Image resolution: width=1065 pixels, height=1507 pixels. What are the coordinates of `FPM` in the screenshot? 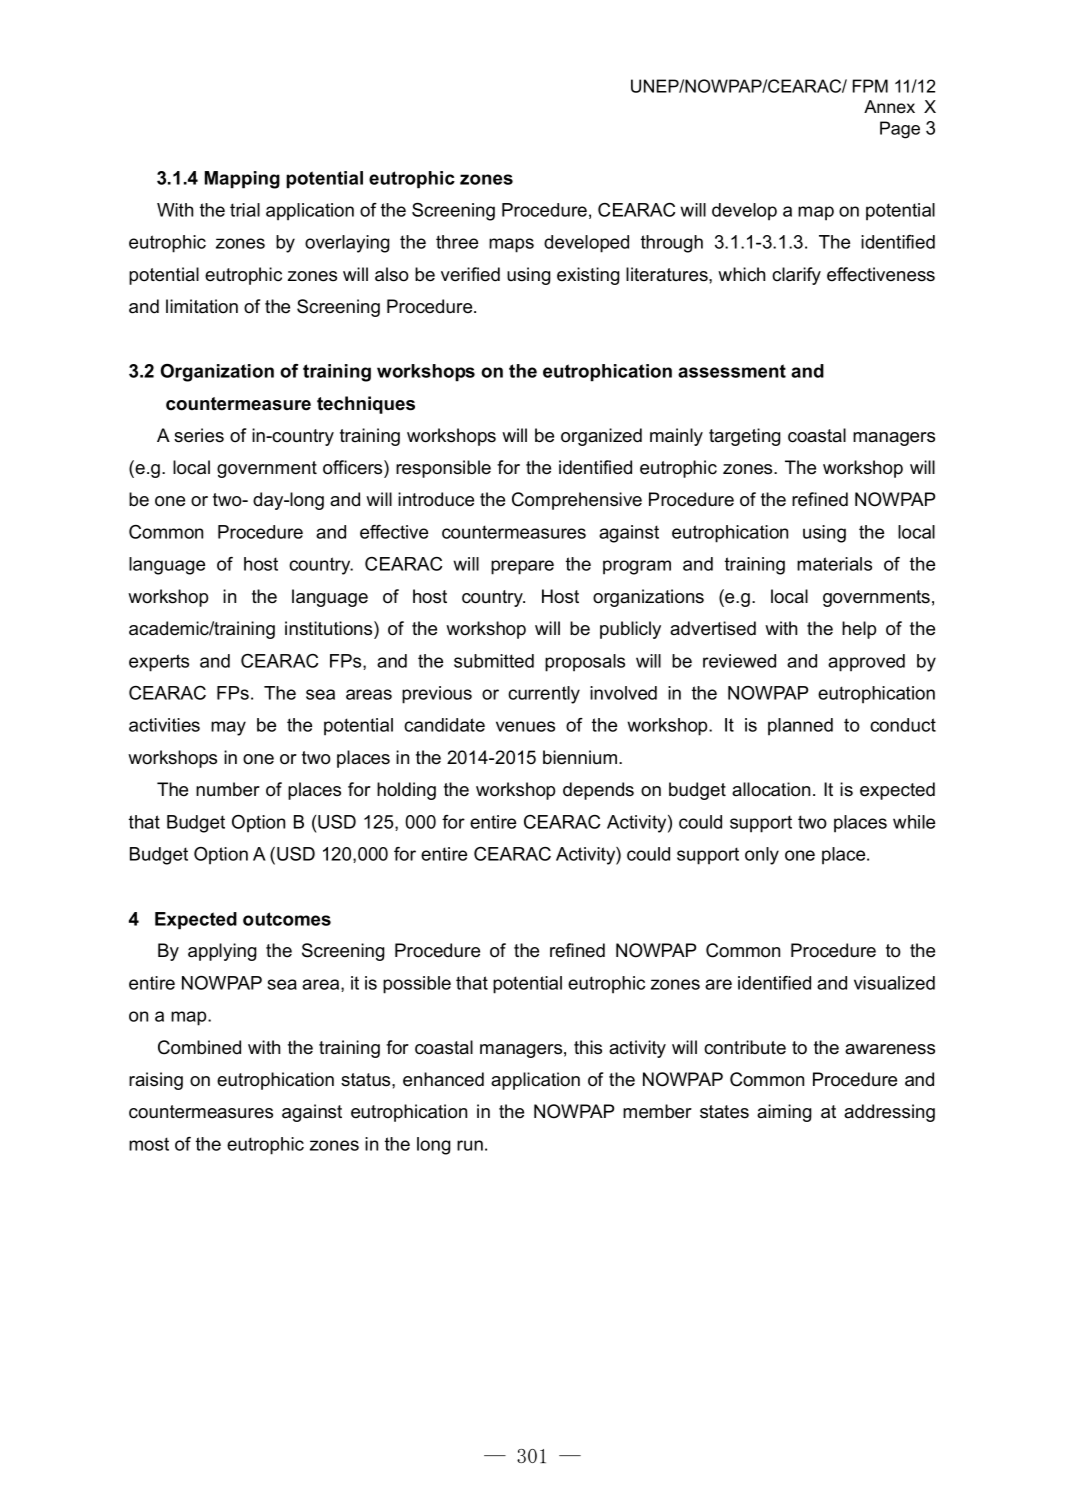 It's located at (870, 86).
